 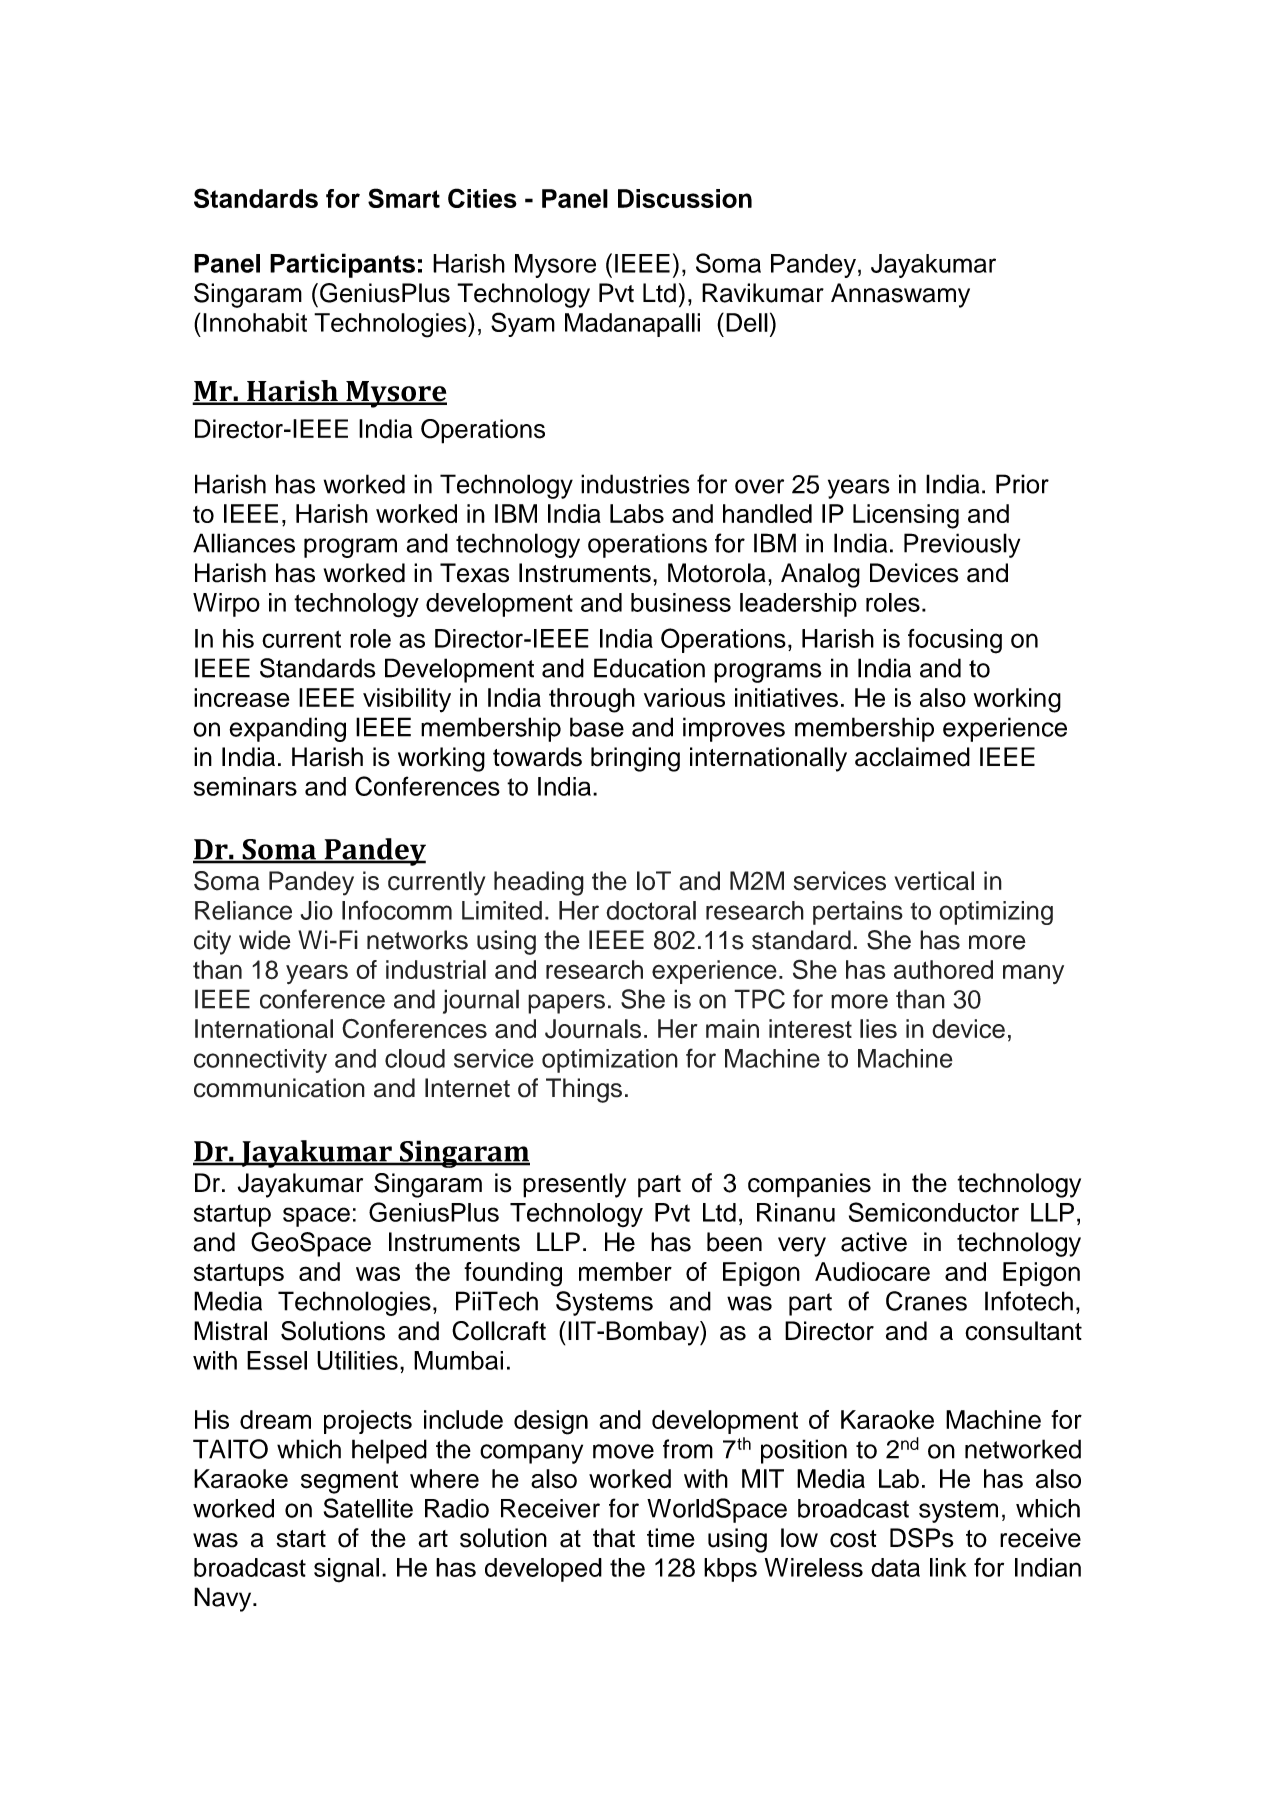 I want to click on bringing, so click(x=635, y=759).
